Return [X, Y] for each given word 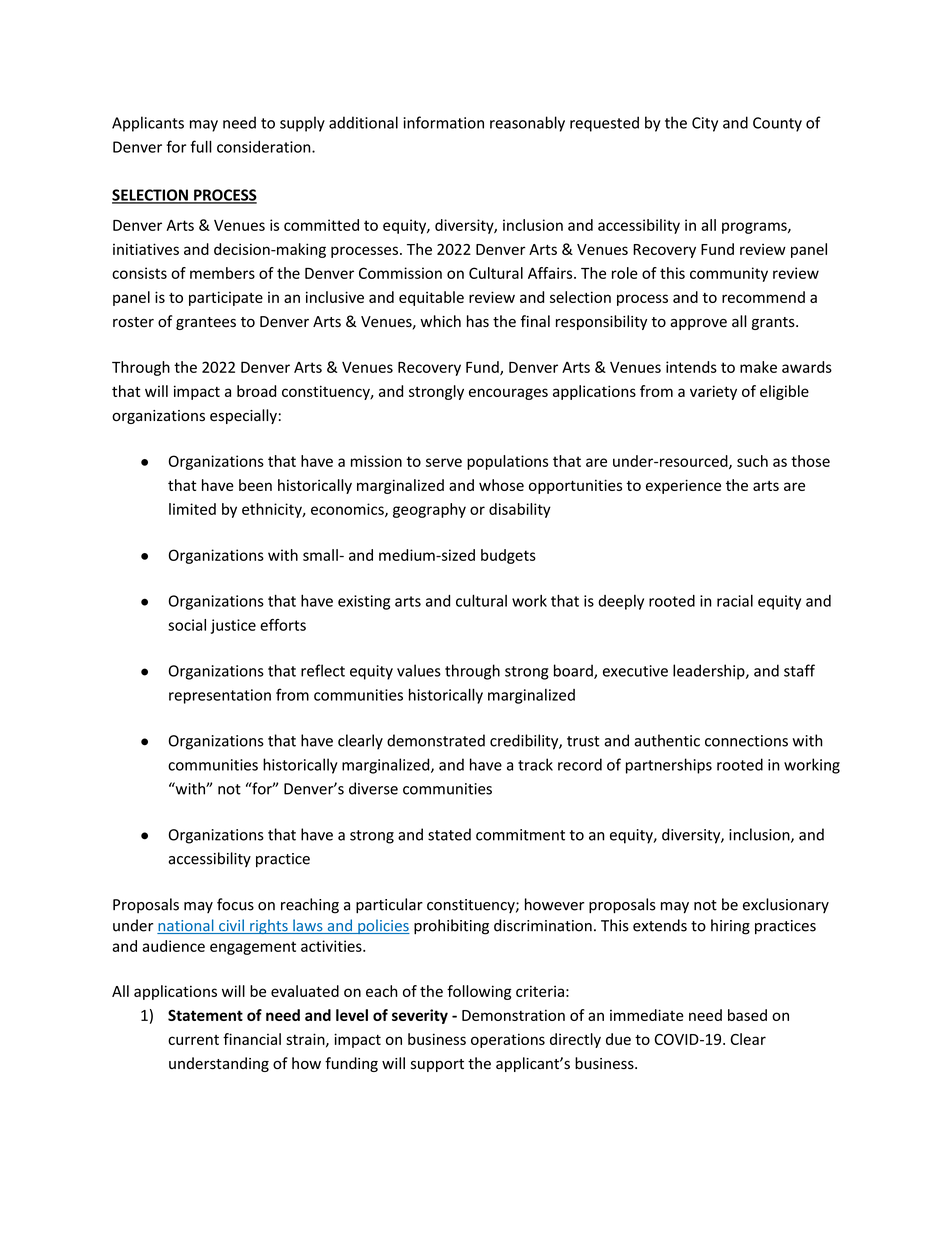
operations [508, 1040]
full [201, 146]
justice [233, 626]
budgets [508, 556]
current [193, 1040]
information [444, 122]
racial [735, 601]
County [777, 124]
